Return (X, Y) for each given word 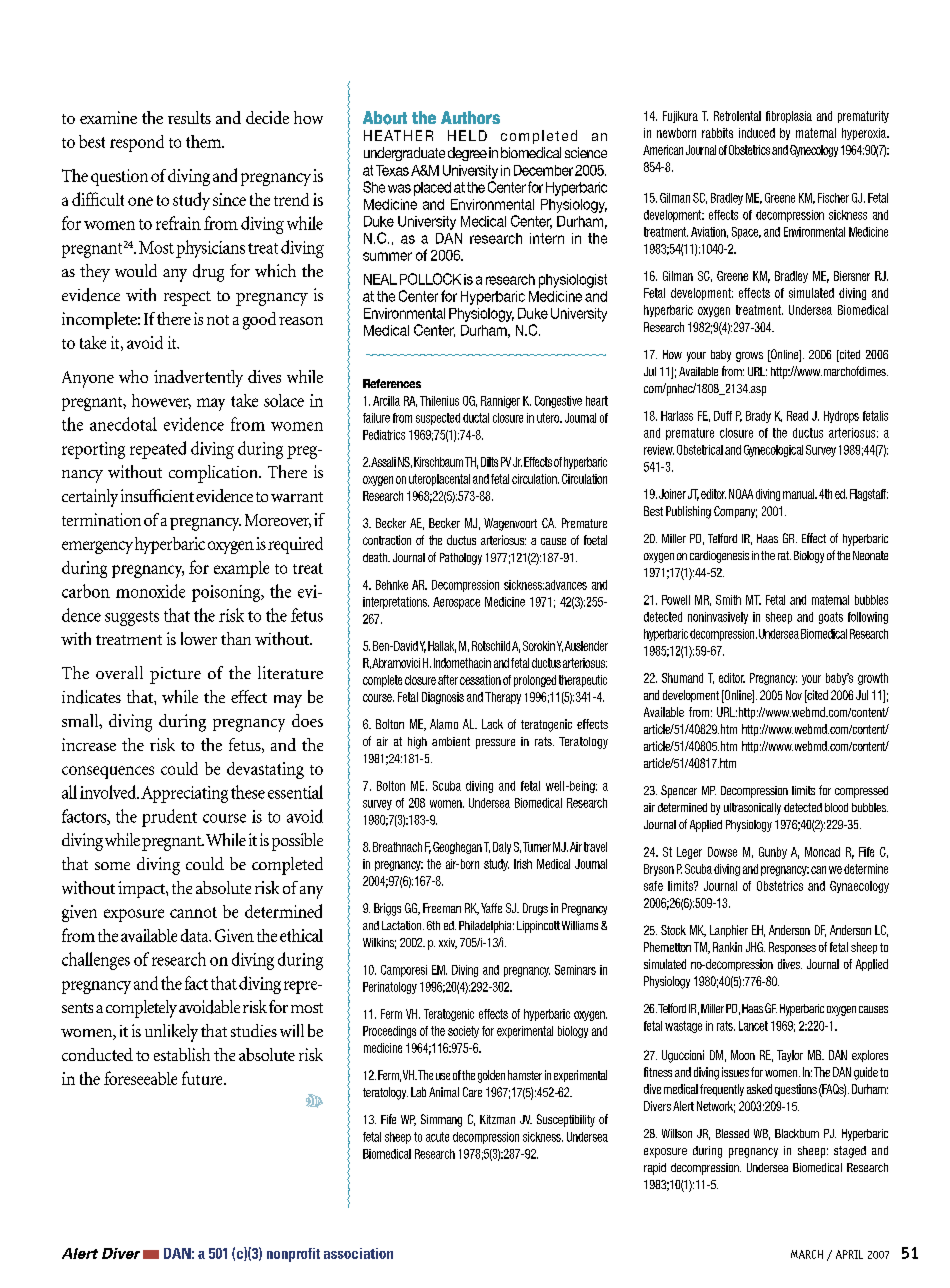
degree (467, 154)
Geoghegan (457, 848)
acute (437, 1137)
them (205, 141)
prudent (169, 818)
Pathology (461, 559)
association (358, 1253)
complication (214, 474)
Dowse (722, 852)
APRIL (849, 1254)
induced (757, 133)
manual (800, 494)
